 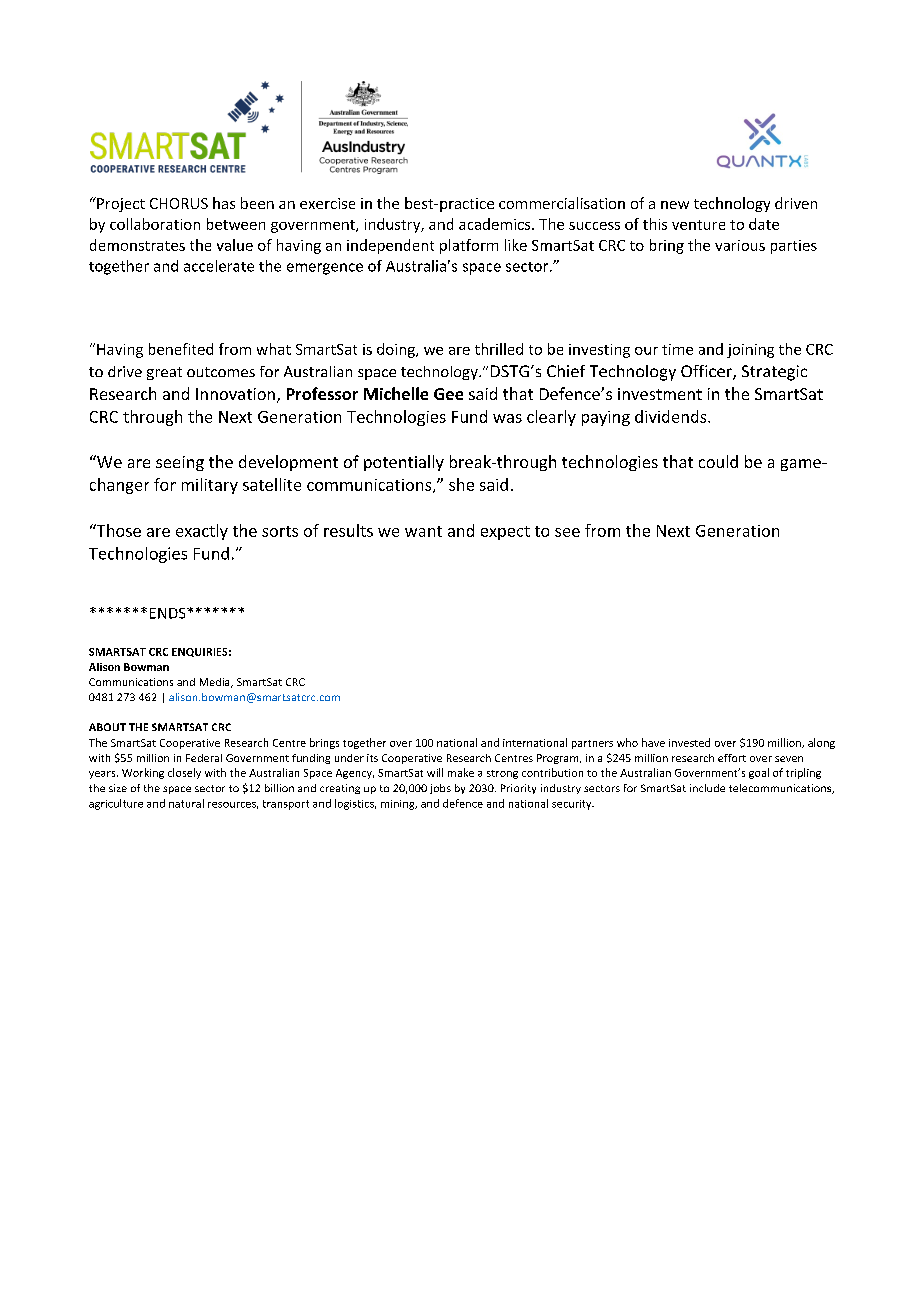 I want to click on investment, so click(x=660, y=394).
